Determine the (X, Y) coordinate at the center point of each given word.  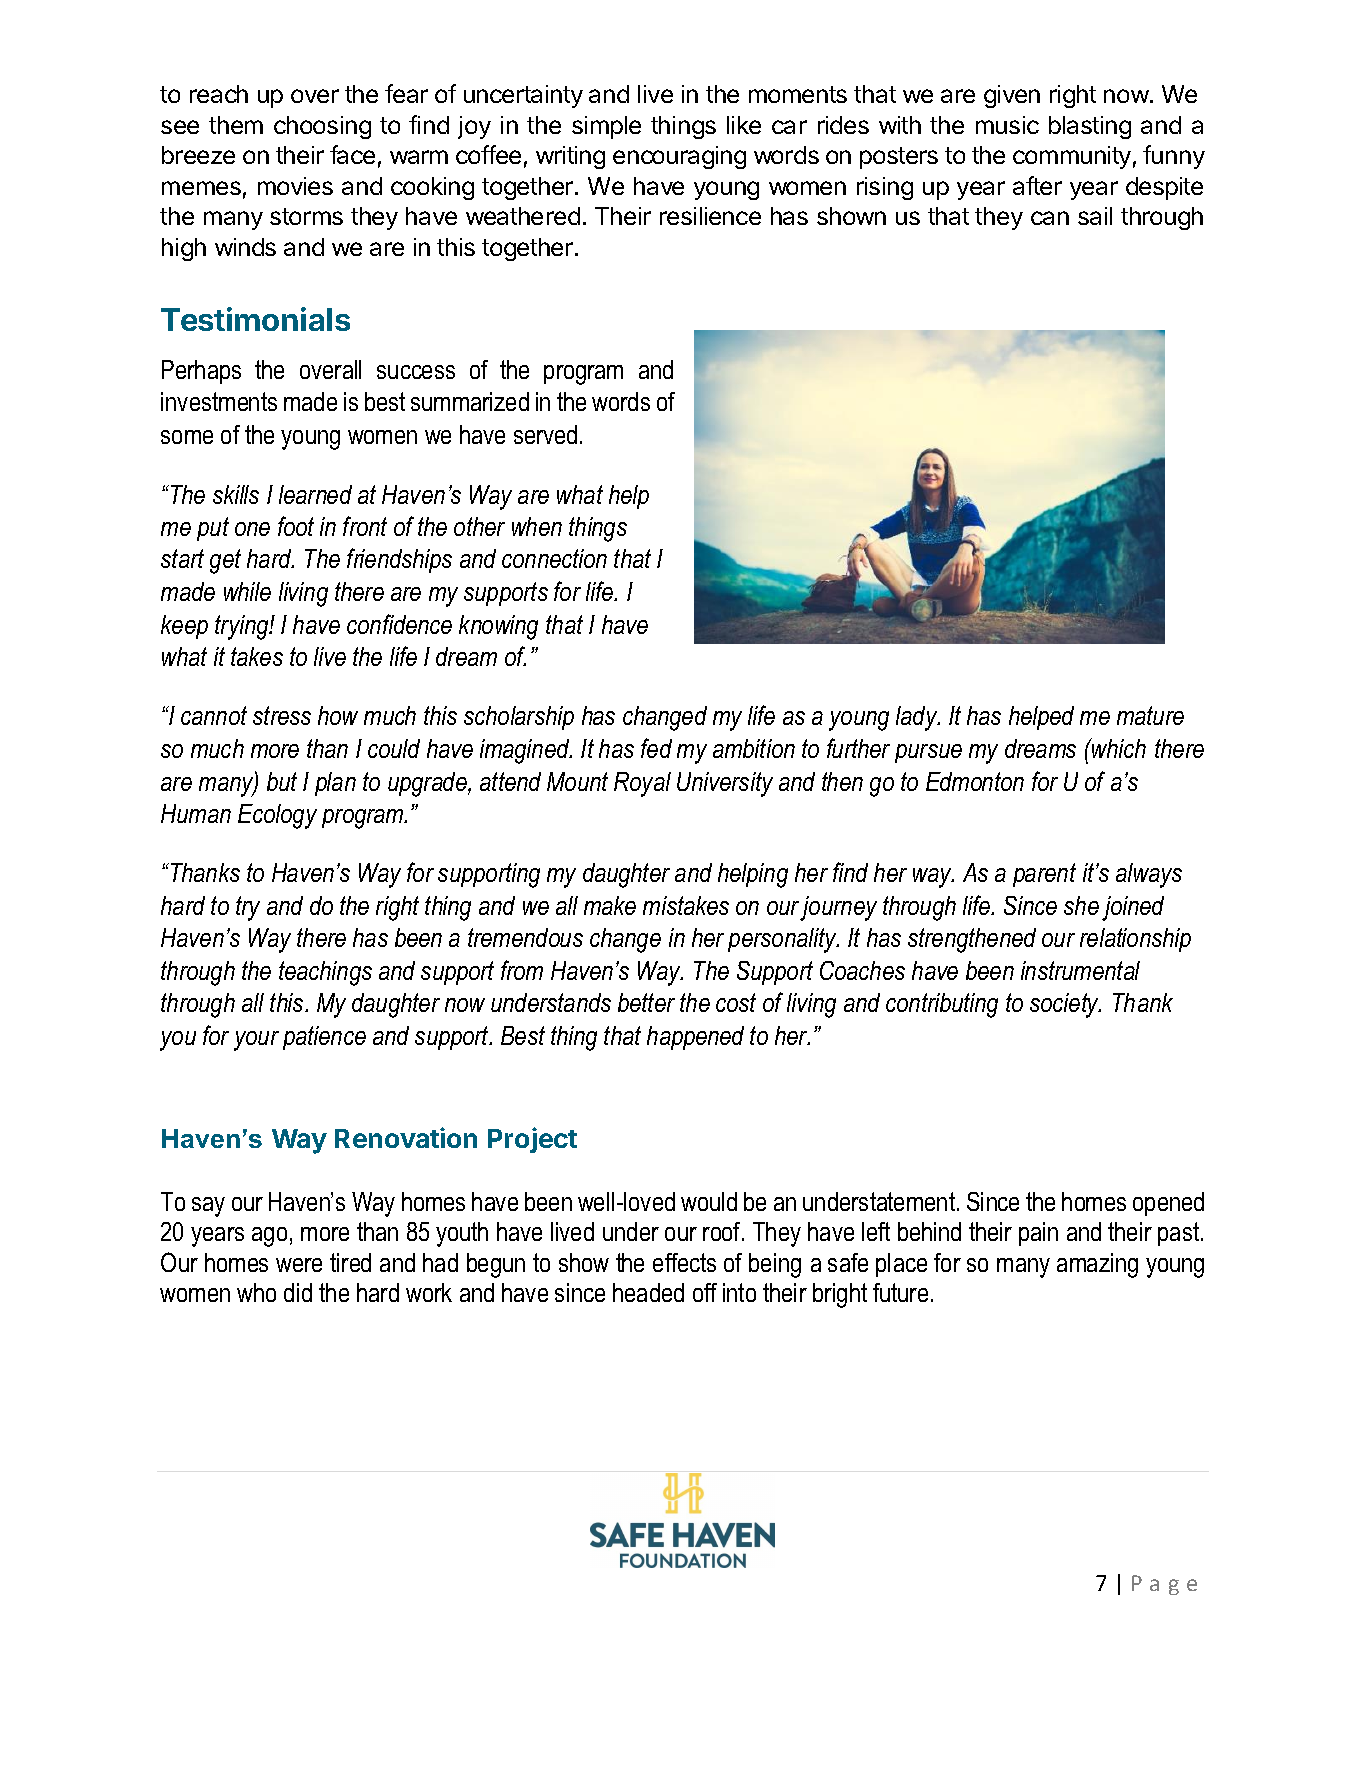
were (299, 1265)
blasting (1090, 127)
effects (684, 1262)
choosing (322, 127)
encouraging (679, 157)
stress (282, 715)
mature (1150, 715)
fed (656, 748)
